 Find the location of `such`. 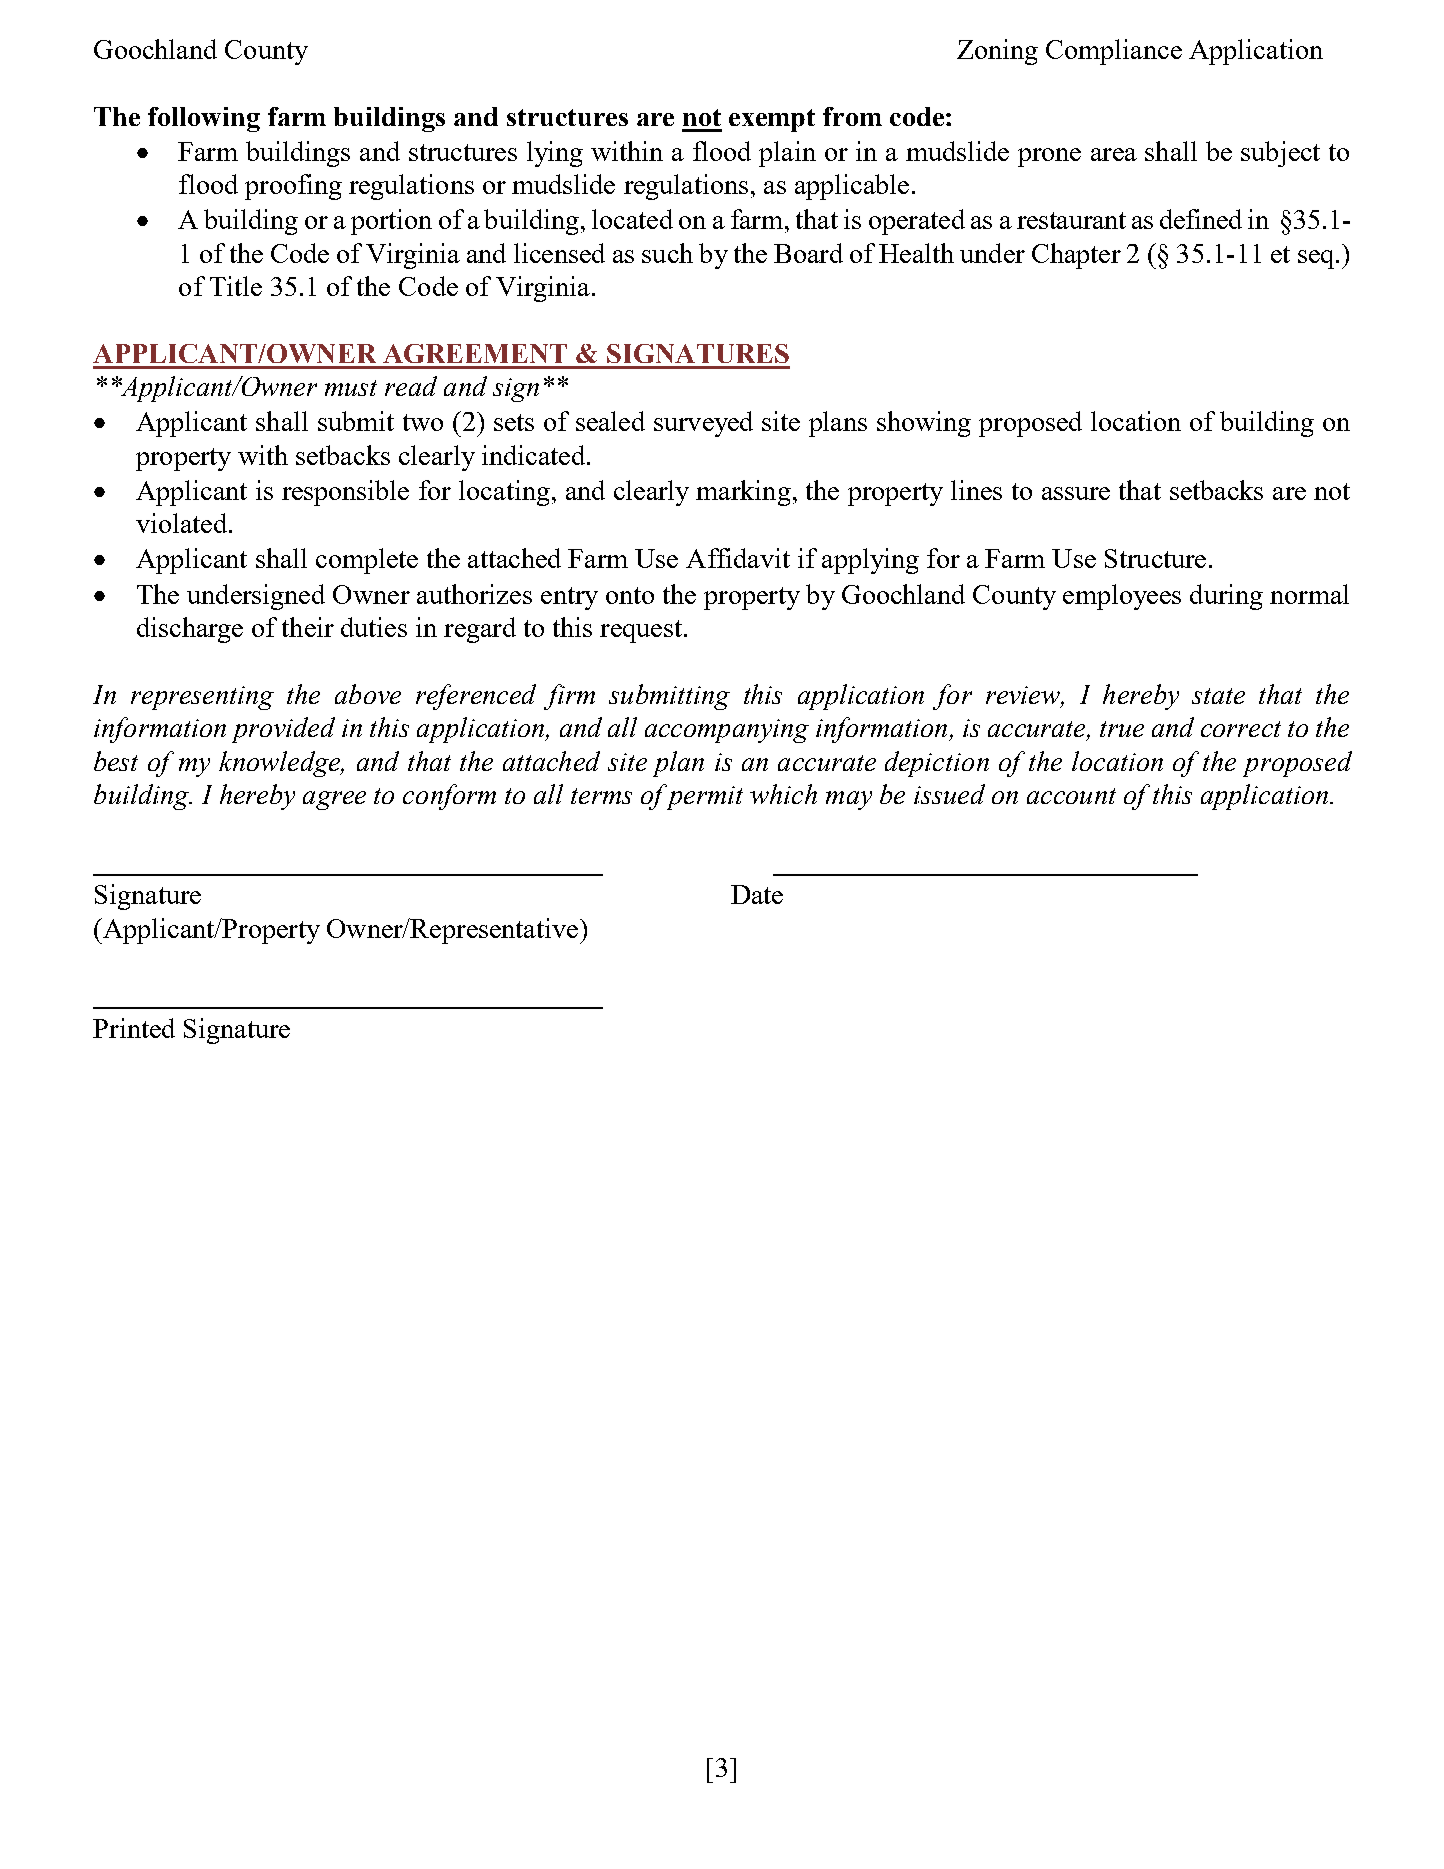

such is located at coordinates (667, 253).
